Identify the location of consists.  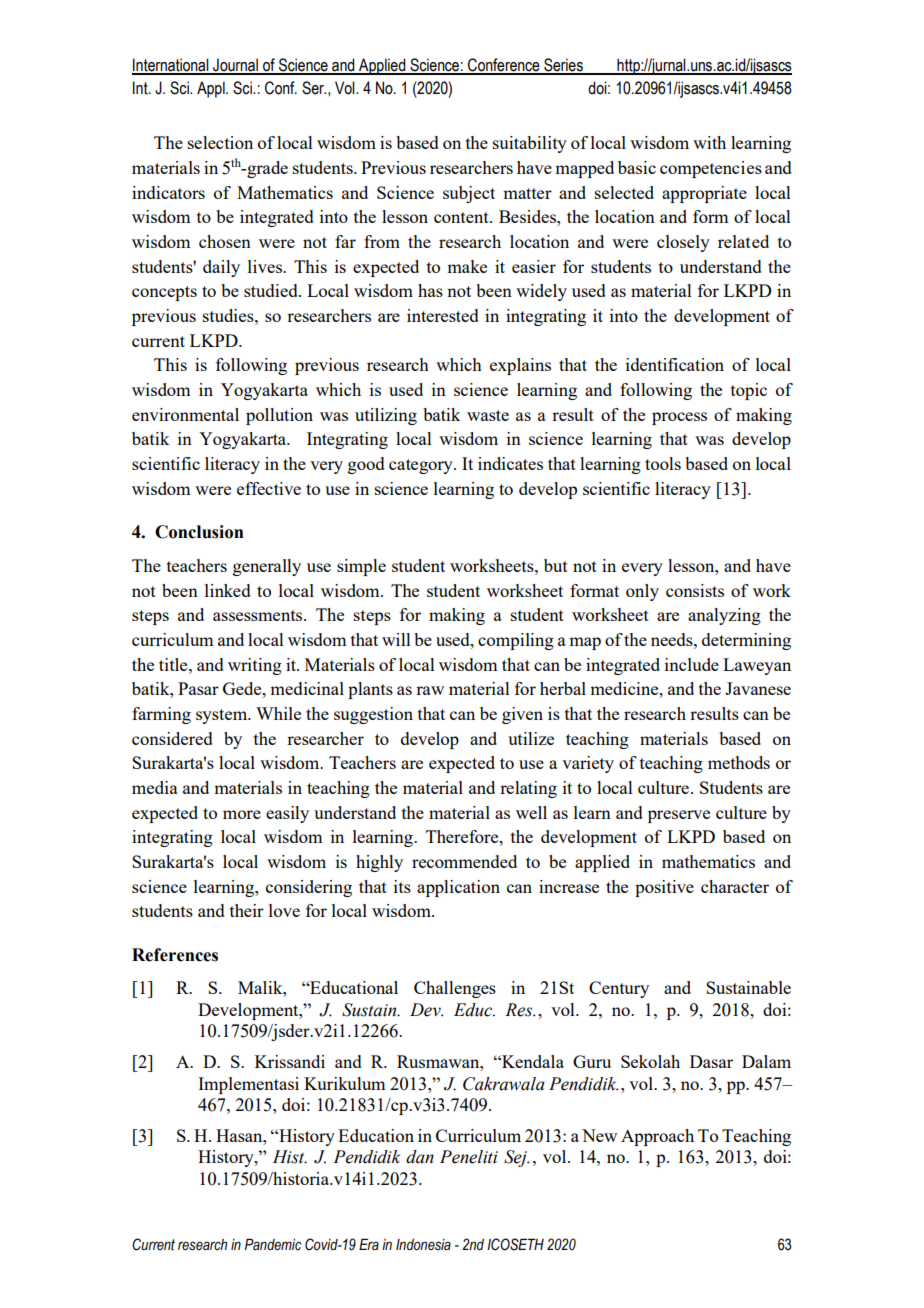
(695, 590).
